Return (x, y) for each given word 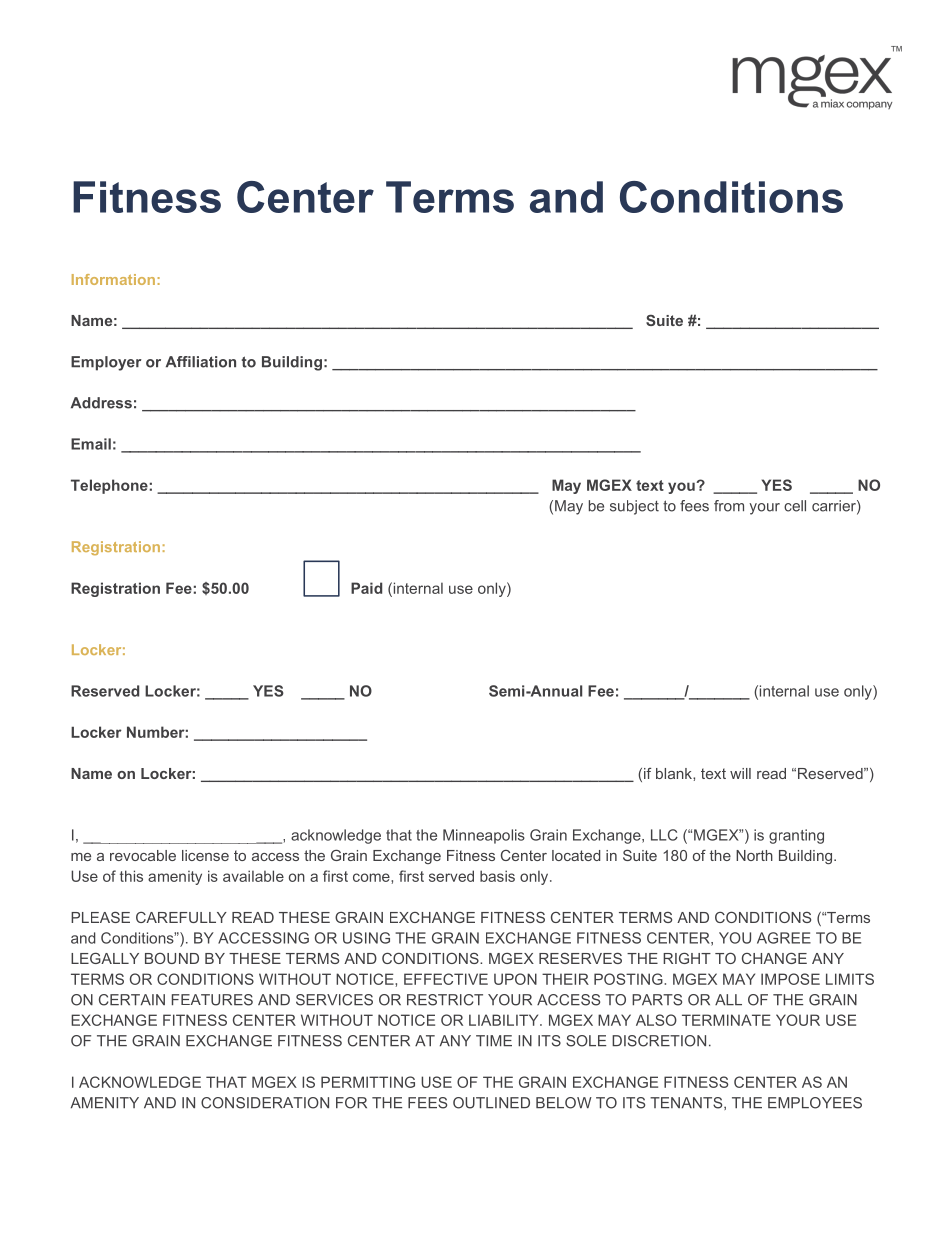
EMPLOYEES (815, 1103)
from (729, 506)
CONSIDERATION (265, 1103)
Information (113, 279)
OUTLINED (491, 1103)
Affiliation (201, 362)
